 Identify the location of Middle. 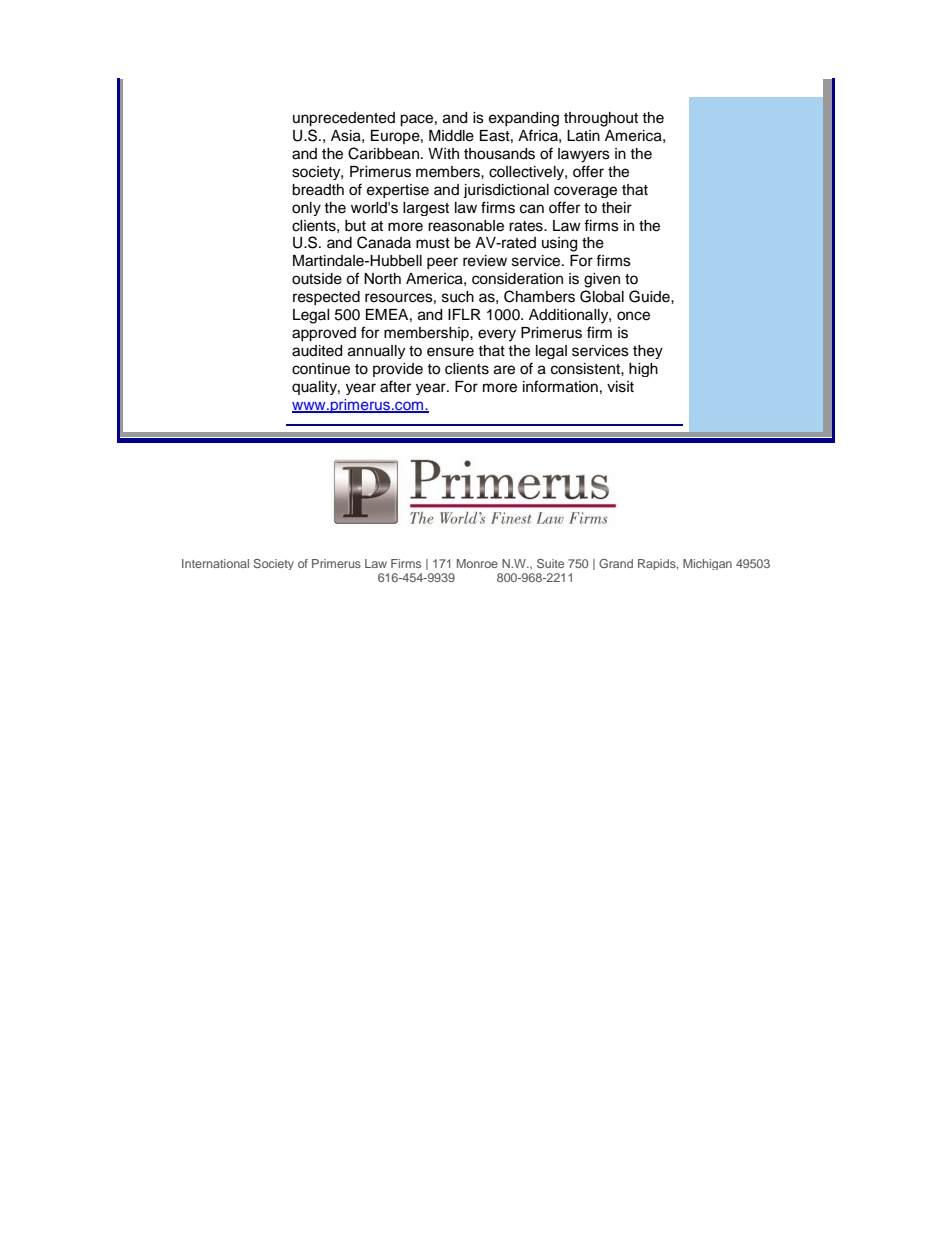
(451, 136).
